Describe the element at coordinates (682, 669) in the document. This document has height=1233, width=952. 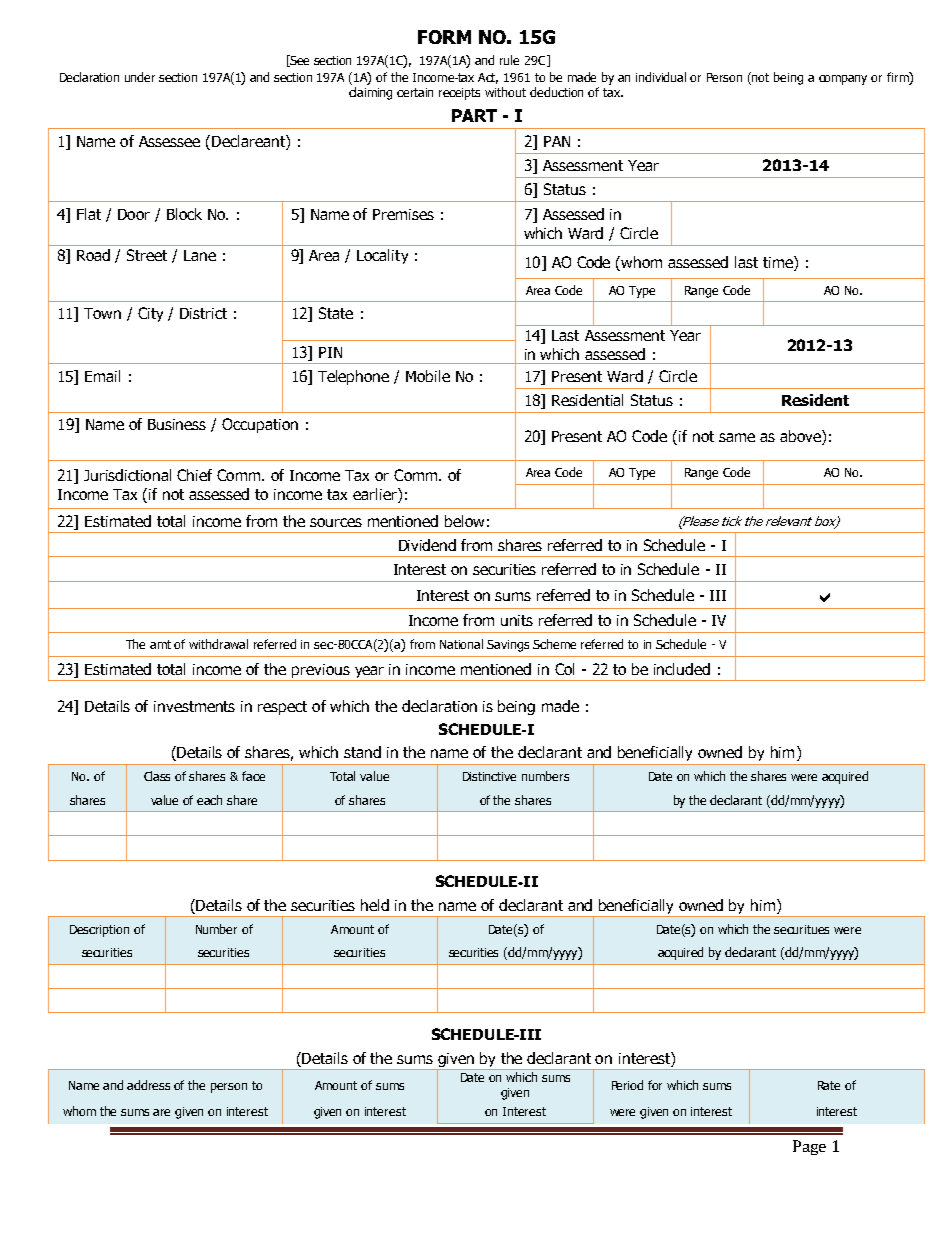
I see `included` at that location.
